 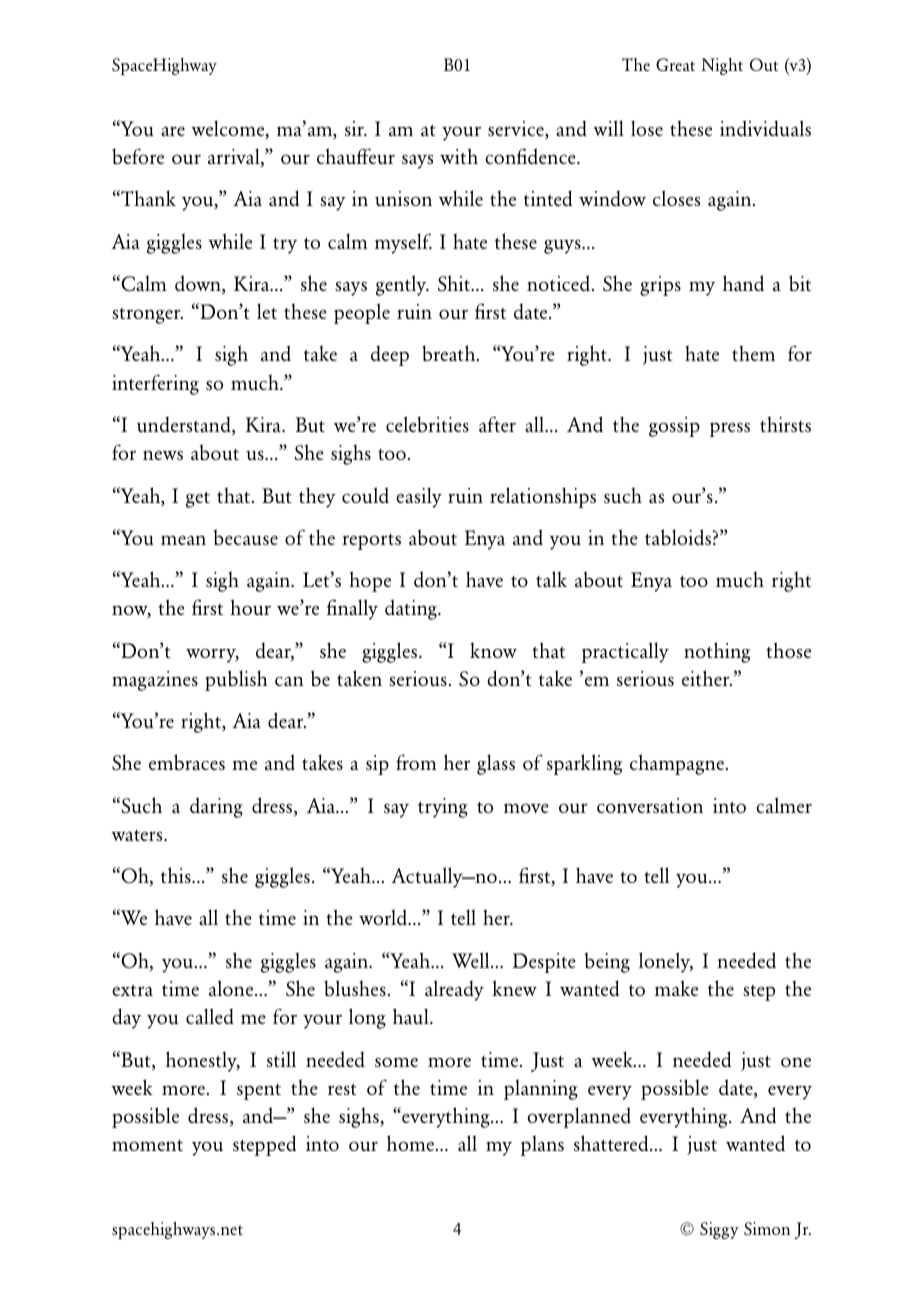 I want to click on nothing, so click(x=717, y=652).
